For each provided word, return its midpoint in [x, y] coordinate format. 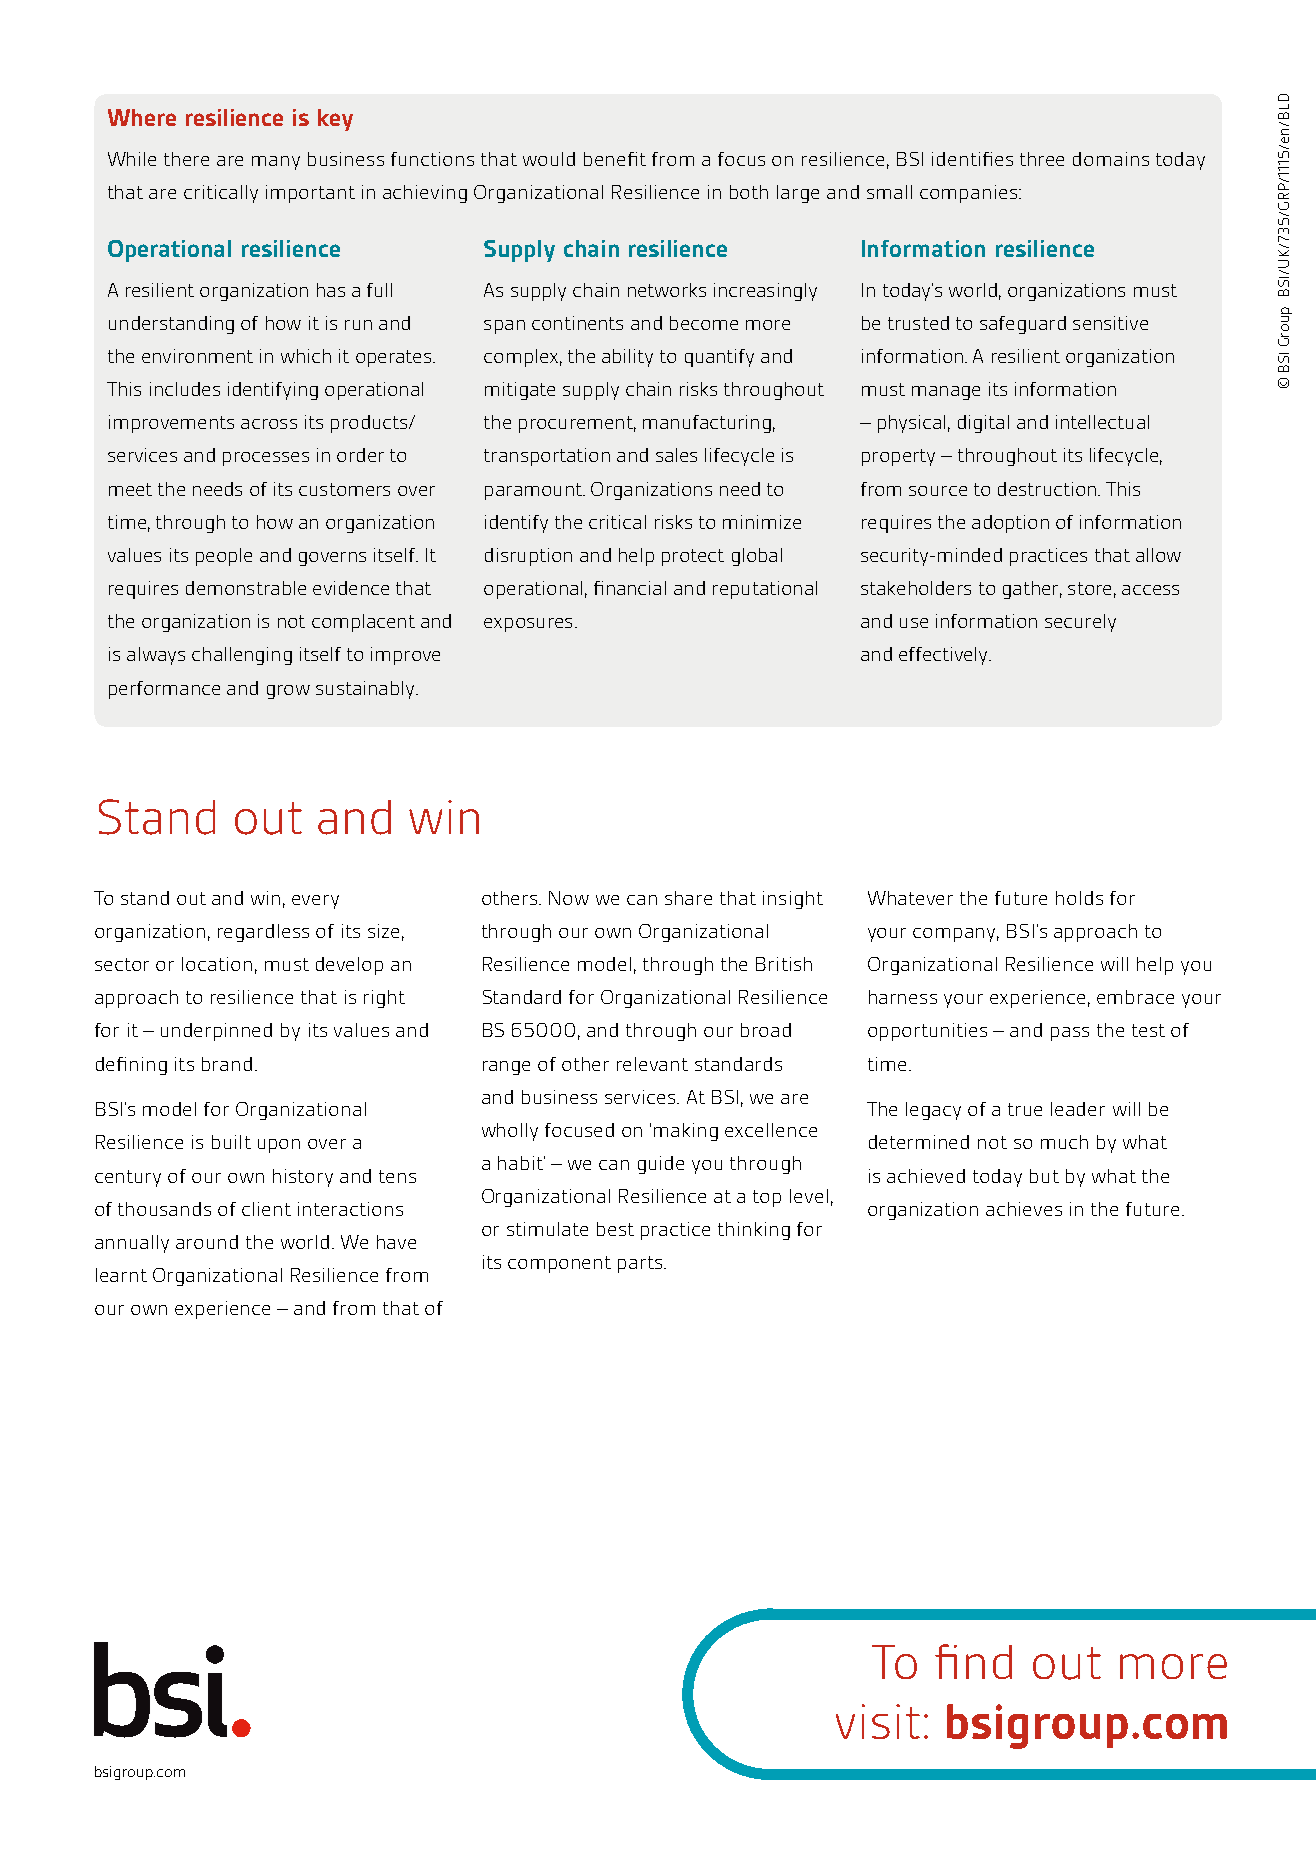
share [688, 898]
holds [1079, 898]
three [1042, 159]
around [207, 1242]
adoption [1010, 524]
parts [641, 1264]
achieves [1024, 1209]
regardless [263, 933]
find [973, 1661]
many [276, 163]
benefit [615, 159]
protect [693, 557]
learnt [121, 1275]
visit [878, 1721]
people [224, 557]
